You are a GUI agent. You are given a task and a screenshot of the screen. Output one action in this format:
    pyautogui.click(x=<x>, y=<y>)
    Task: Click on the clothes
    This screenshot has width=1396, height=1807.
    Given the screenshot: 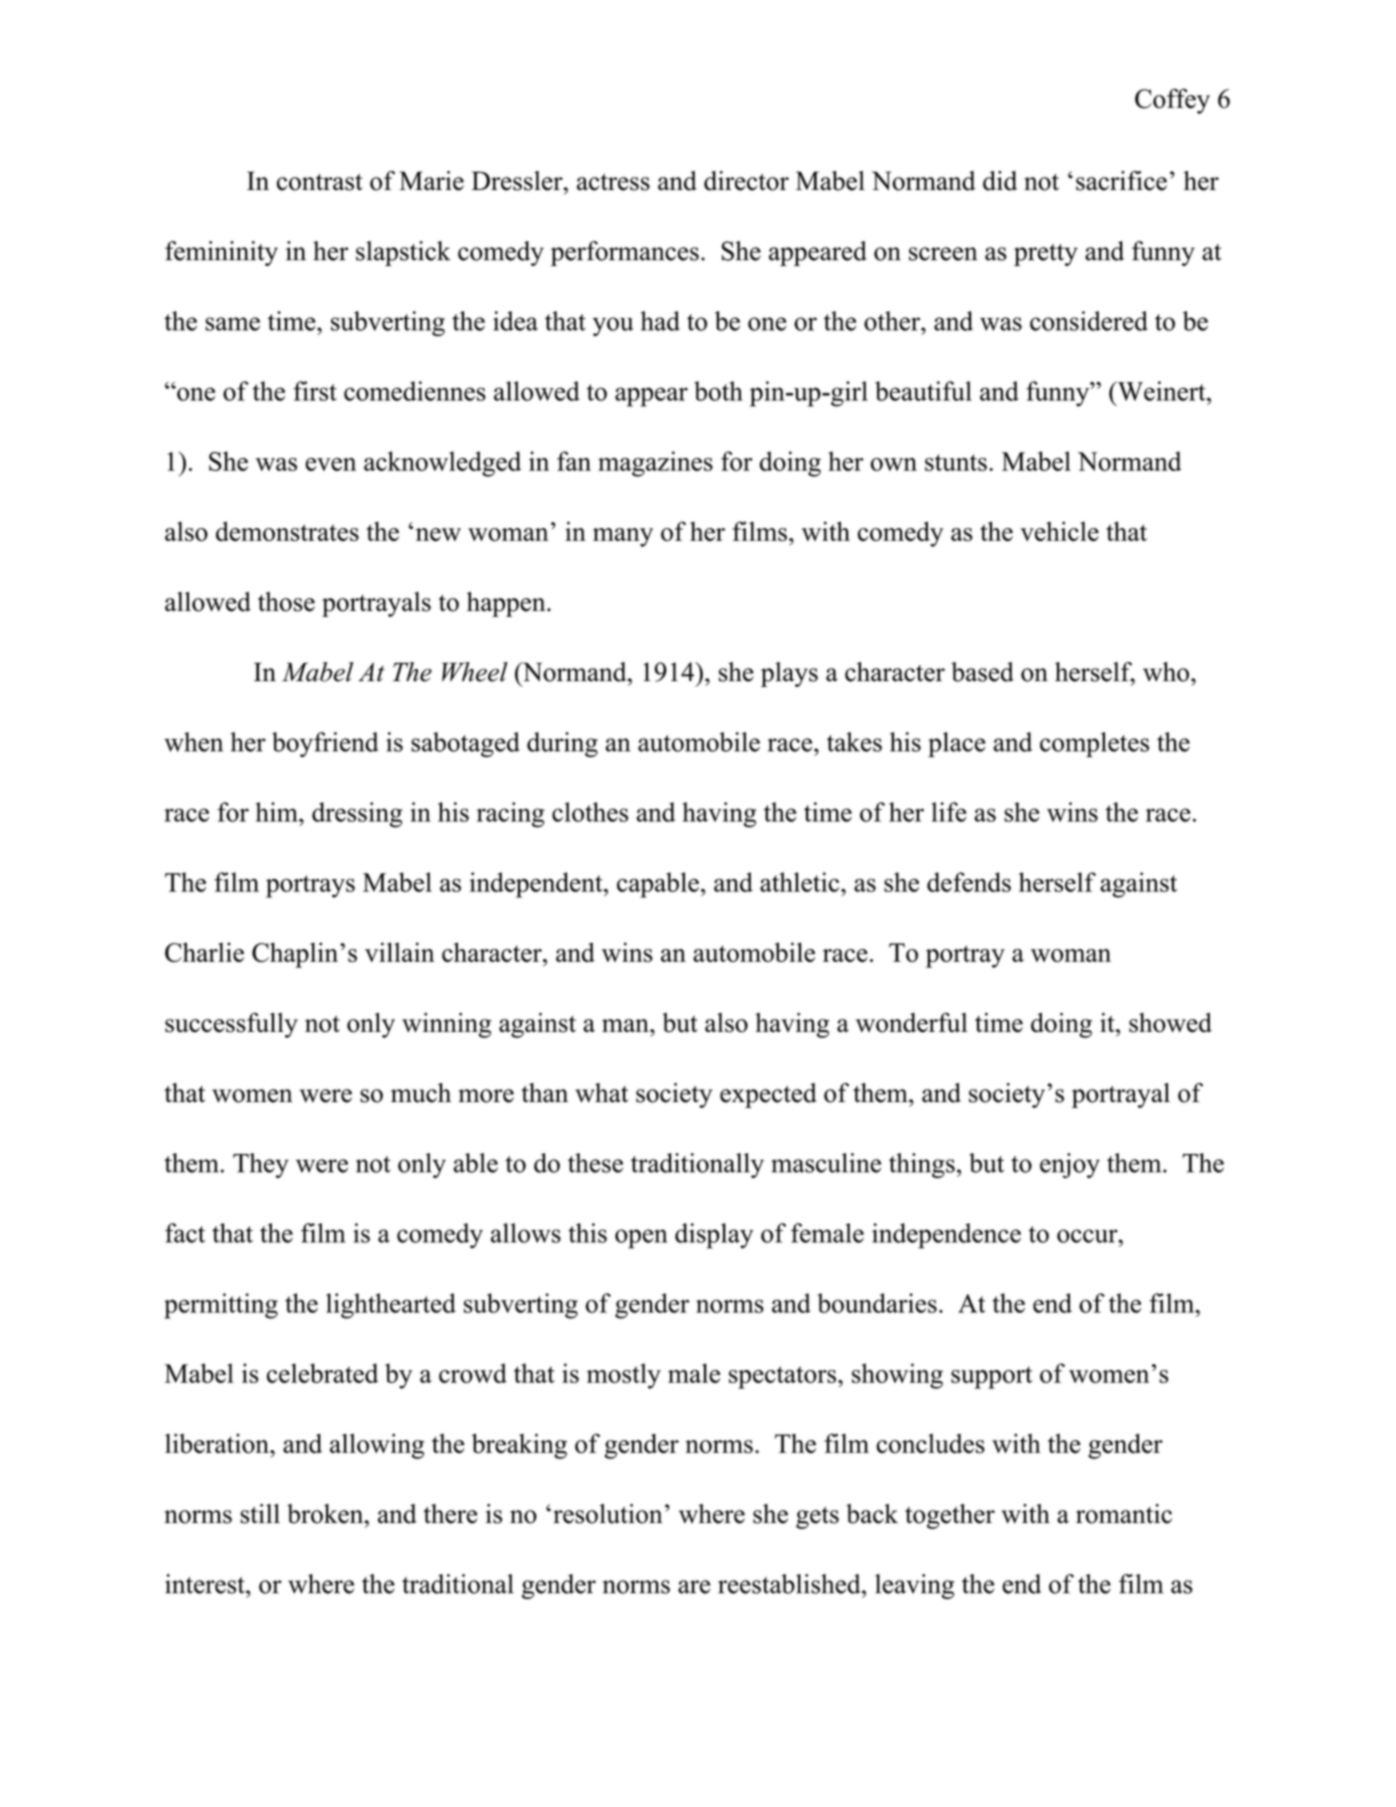 What is the action you would take?
    pyautogui.click(x=590, y=812)
